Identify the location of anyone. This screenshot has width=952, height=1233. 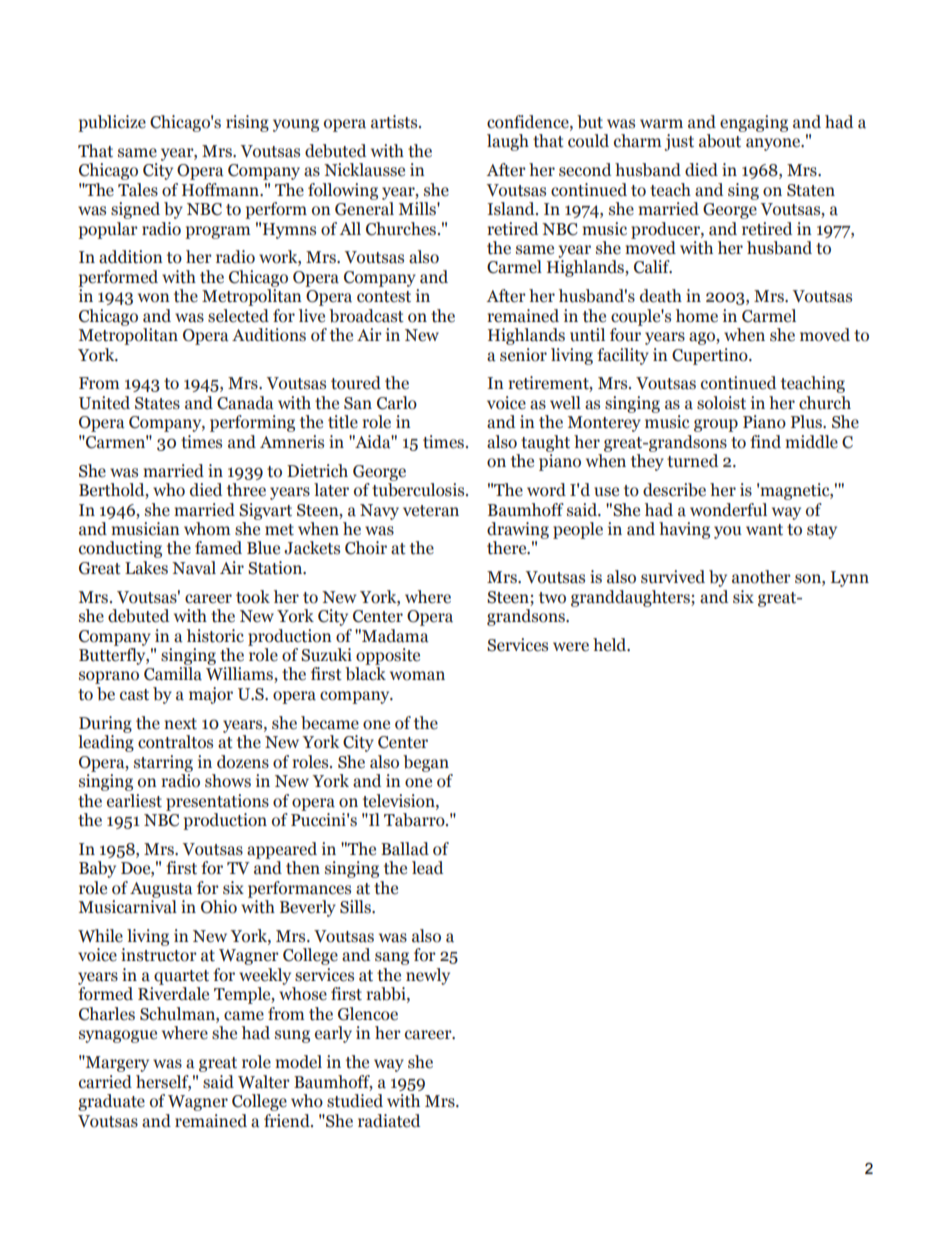
(774, 144).
